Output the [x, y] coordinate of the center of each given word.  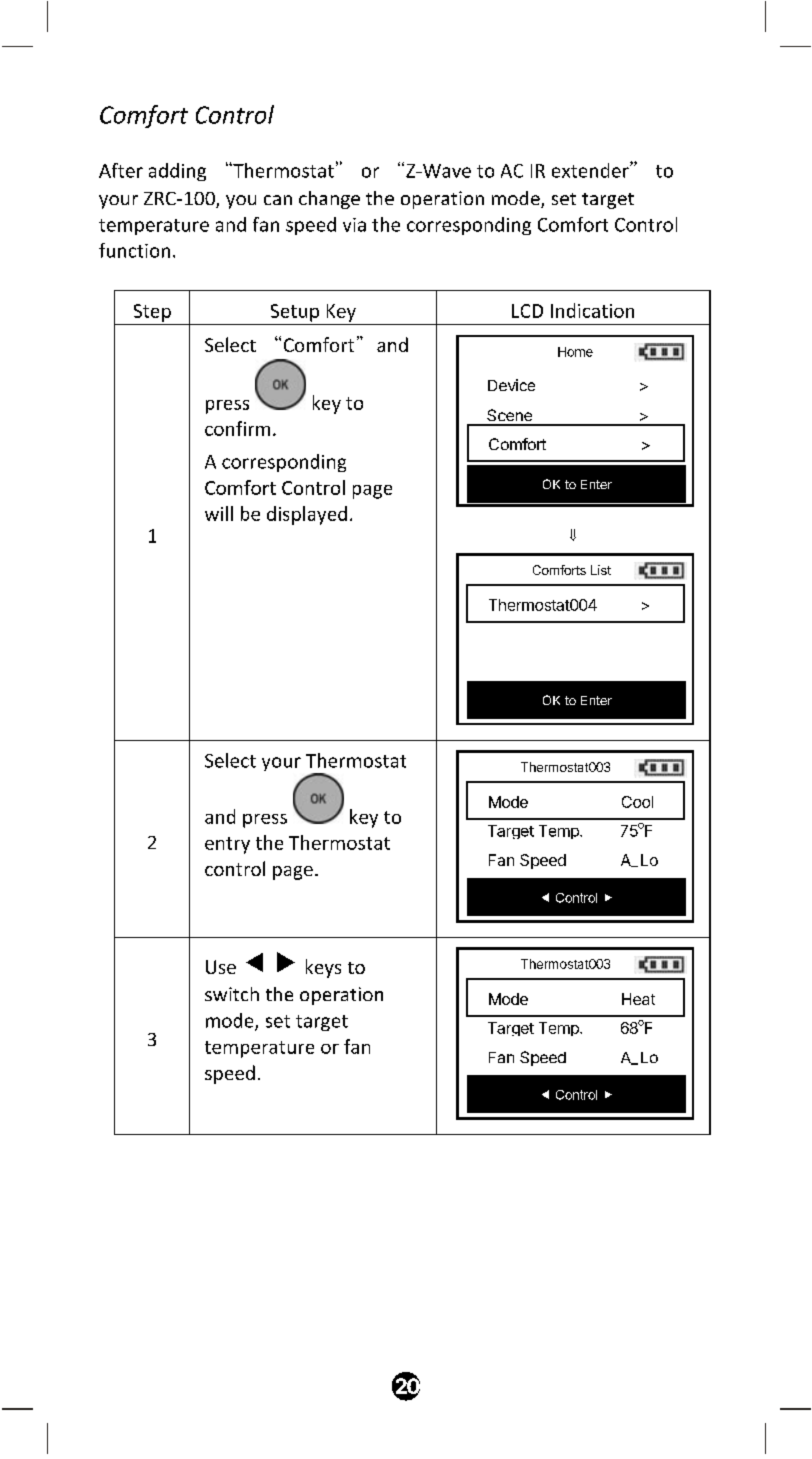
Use [221, 967]
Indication [592, 310]
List [601, 570]
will [219, 513]
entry [227, 845]
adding [177, 172]
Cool [637, 802]
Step [152, 313]
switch [232, 994]
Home [575, 352]
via [354, 225]
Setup [295, 313]
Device [511, 385]
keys [323, 968]
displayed [307, 515]
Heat [638, 999]
